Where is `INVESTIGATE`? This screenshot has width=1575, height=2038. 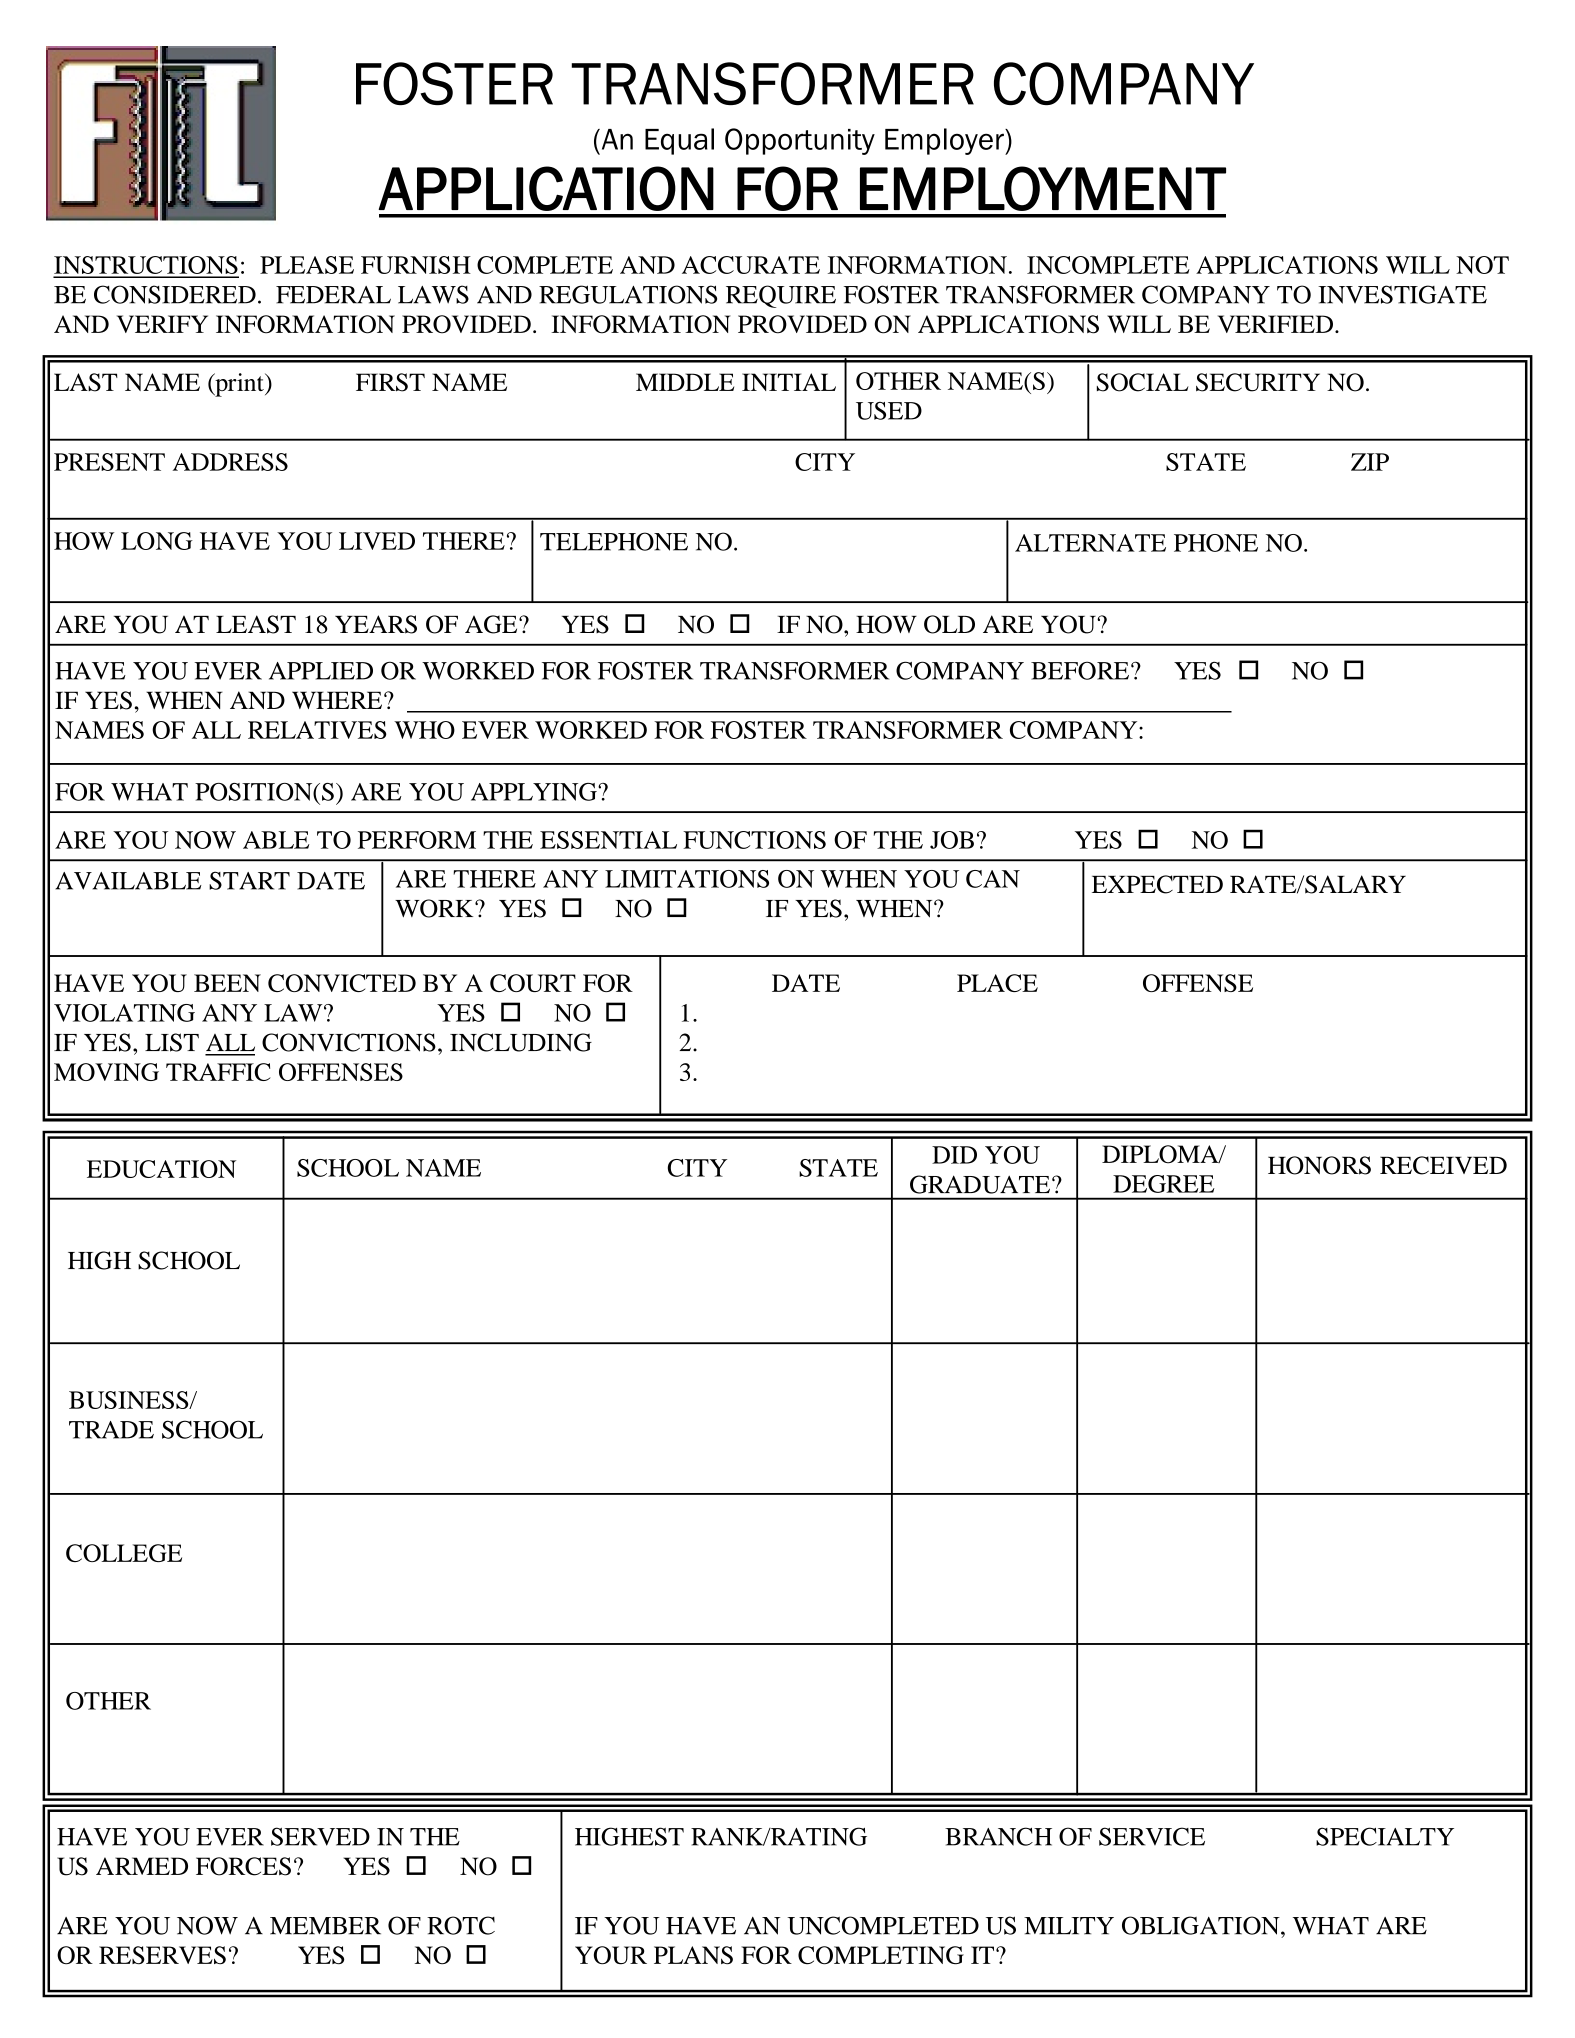 INVESTIGATE is located at coordinates (1402, 294).
